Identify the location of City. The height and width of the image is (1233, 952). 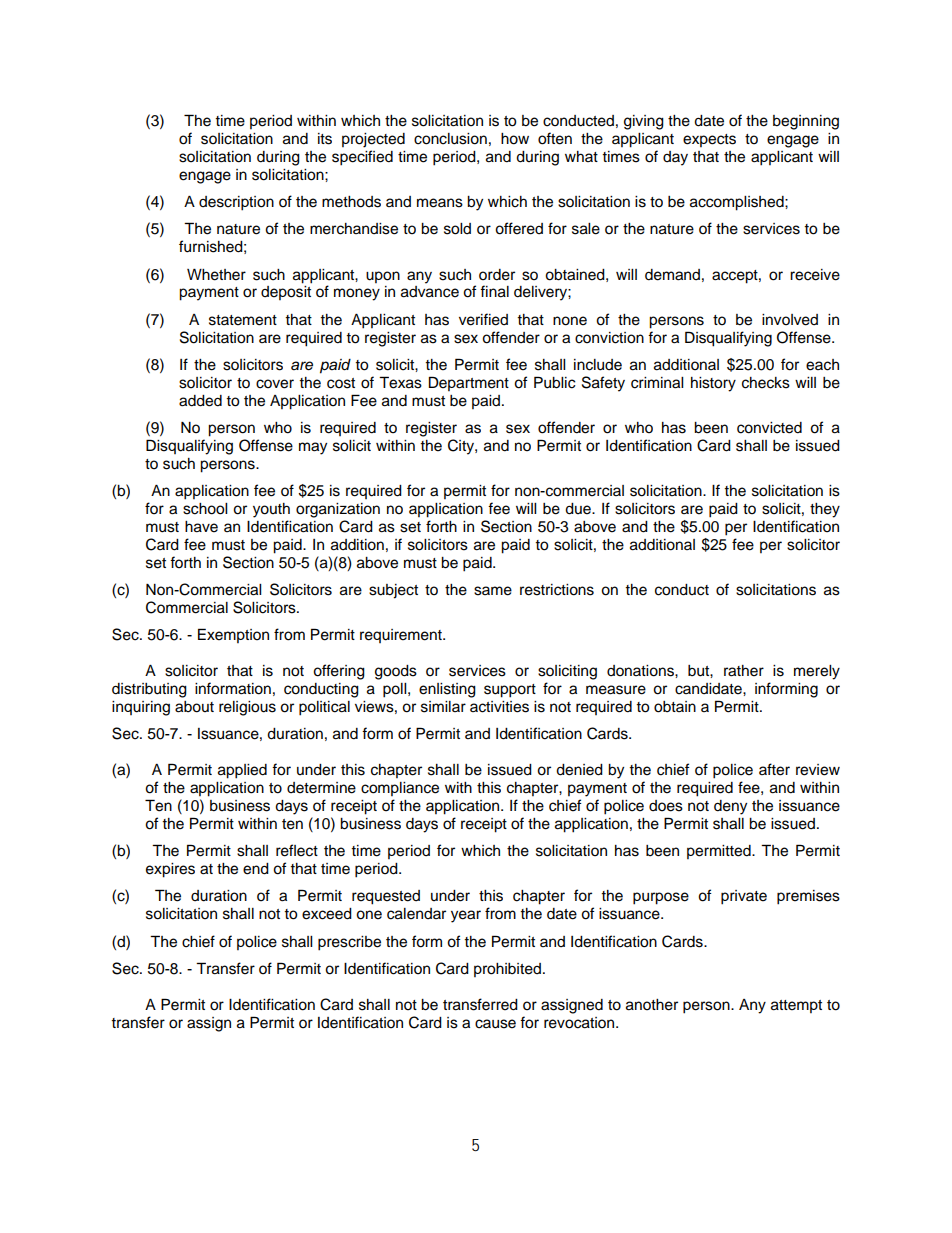
(462, 447).
